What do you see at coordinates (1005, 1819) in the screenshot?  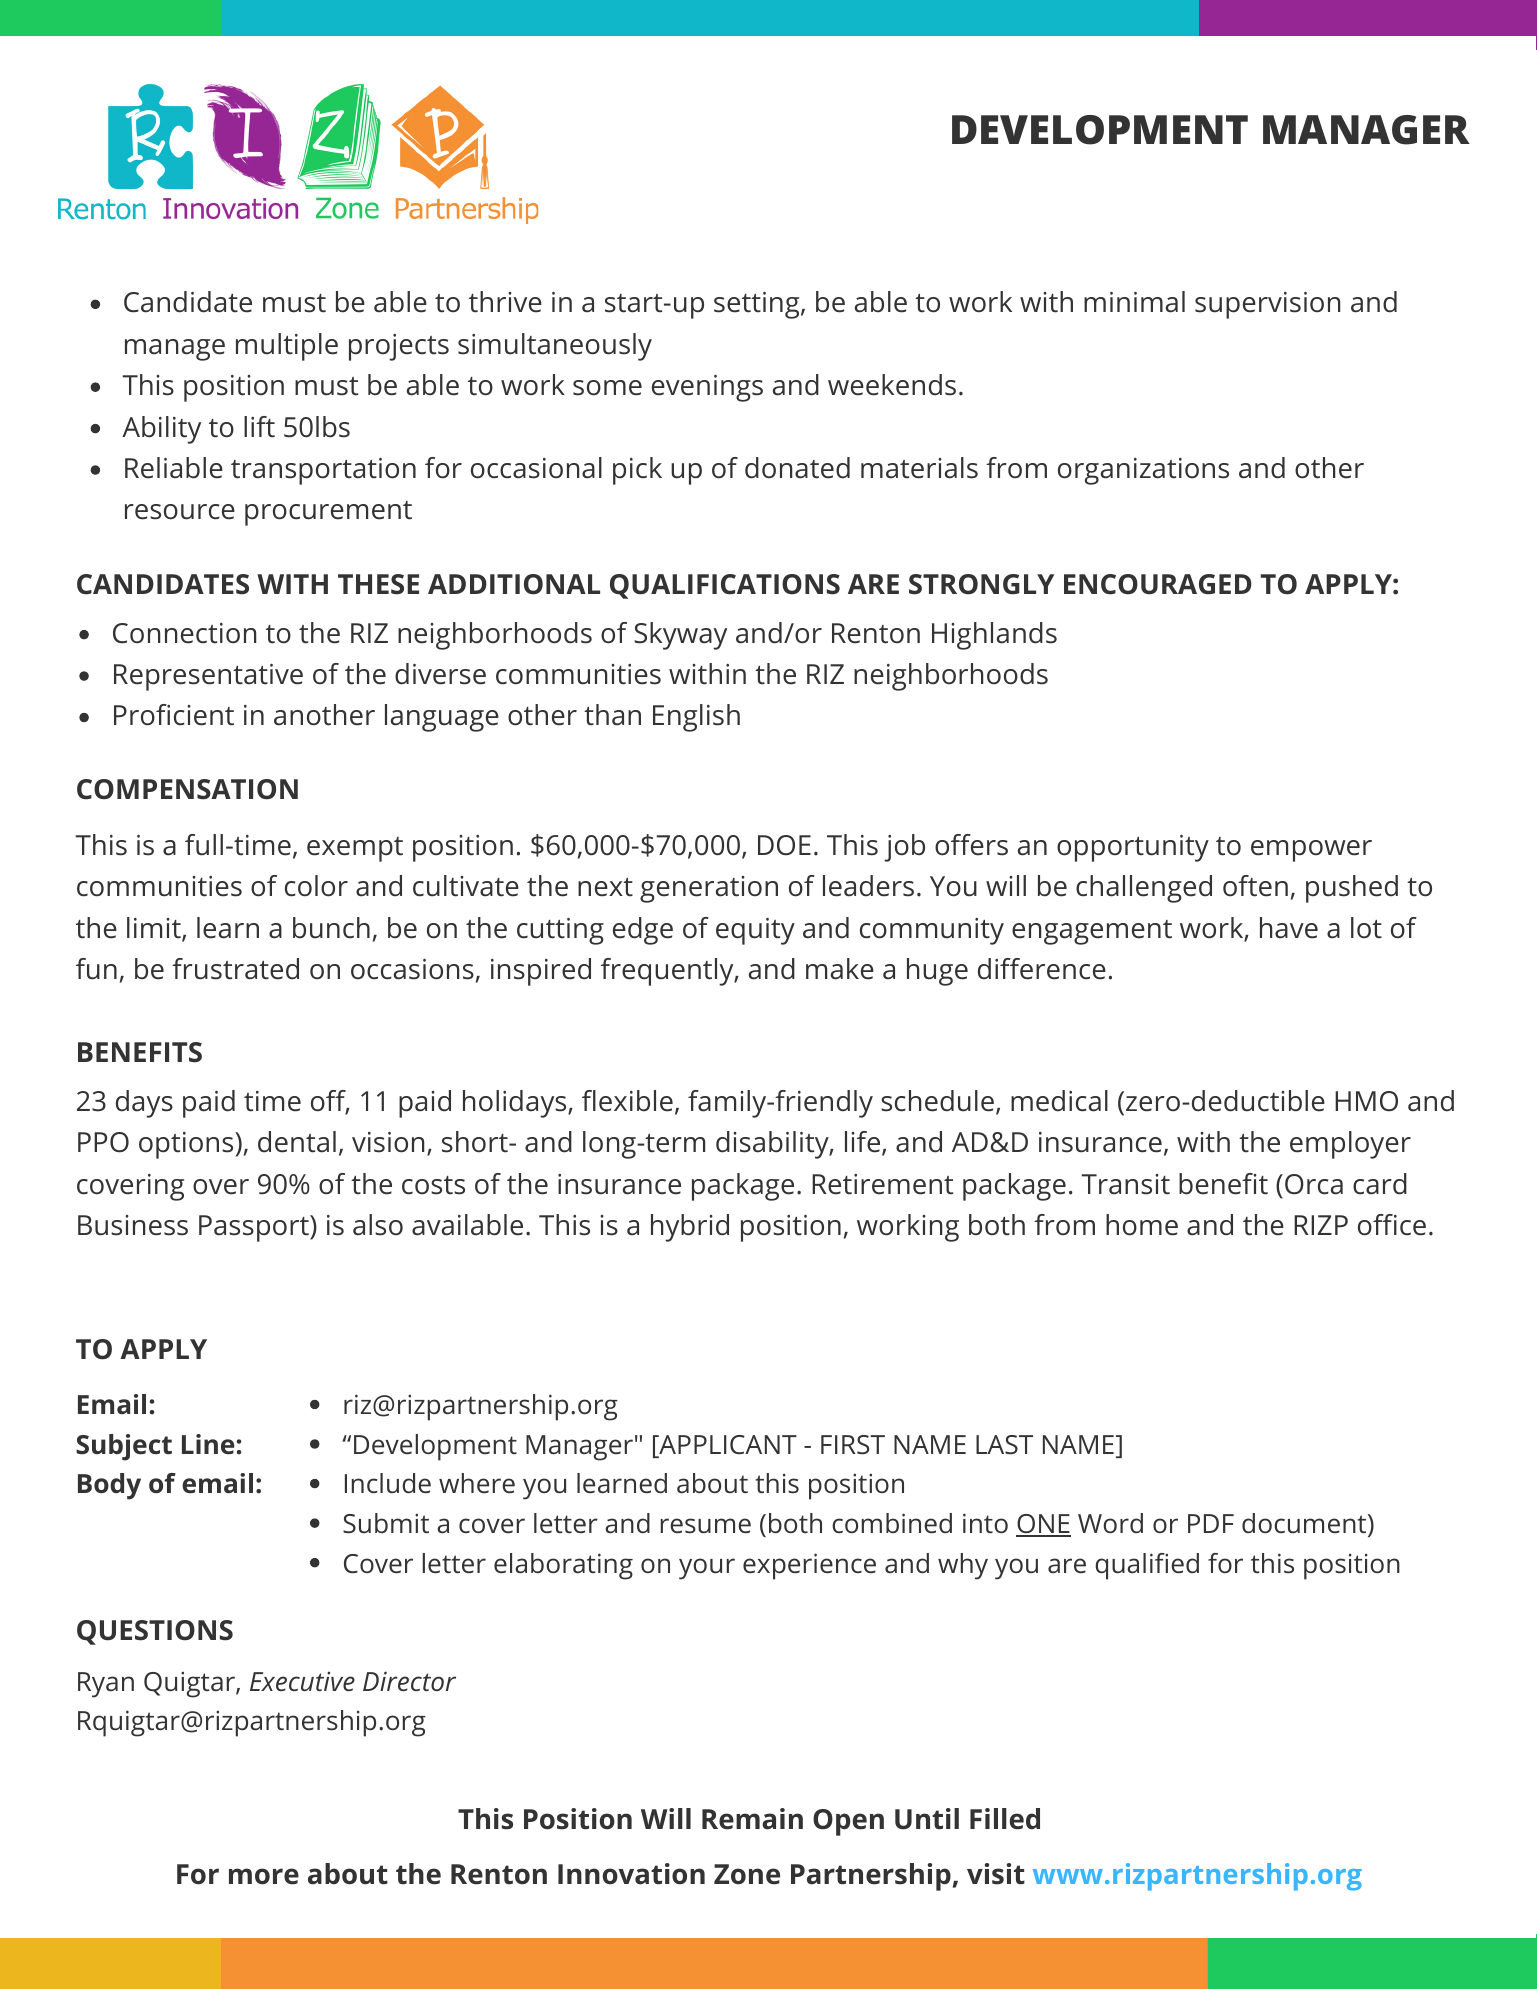 I see `Filled` at bounding box center [1005, 1819].
